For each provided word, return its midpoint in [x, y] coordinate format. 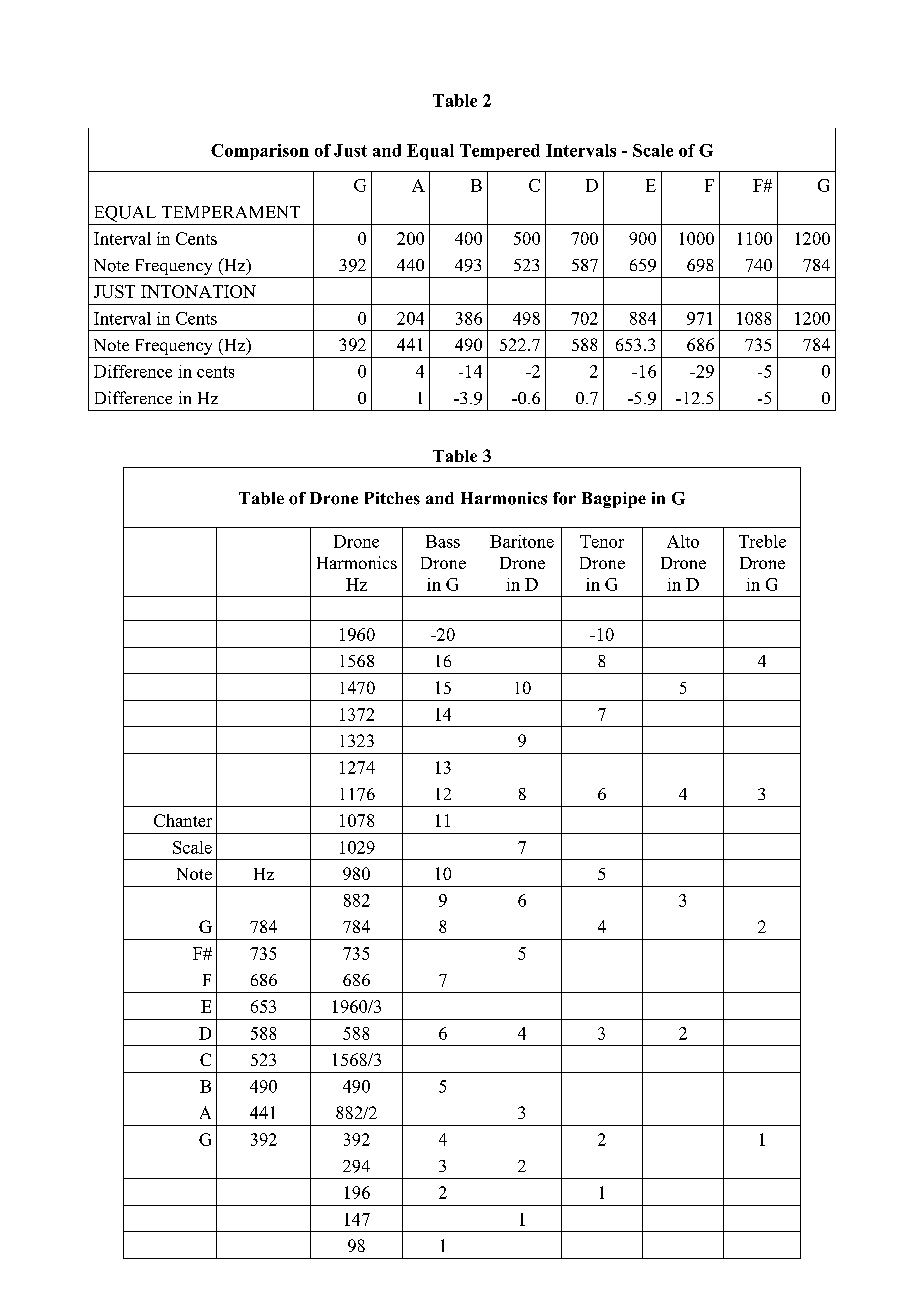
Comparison [260, 152]
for [564, 498]
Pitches [392, 498]
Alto [683, 541]
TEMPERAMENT [231, 212]
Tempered [500, 152]
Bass [443, 541]
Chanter [183, 820]
